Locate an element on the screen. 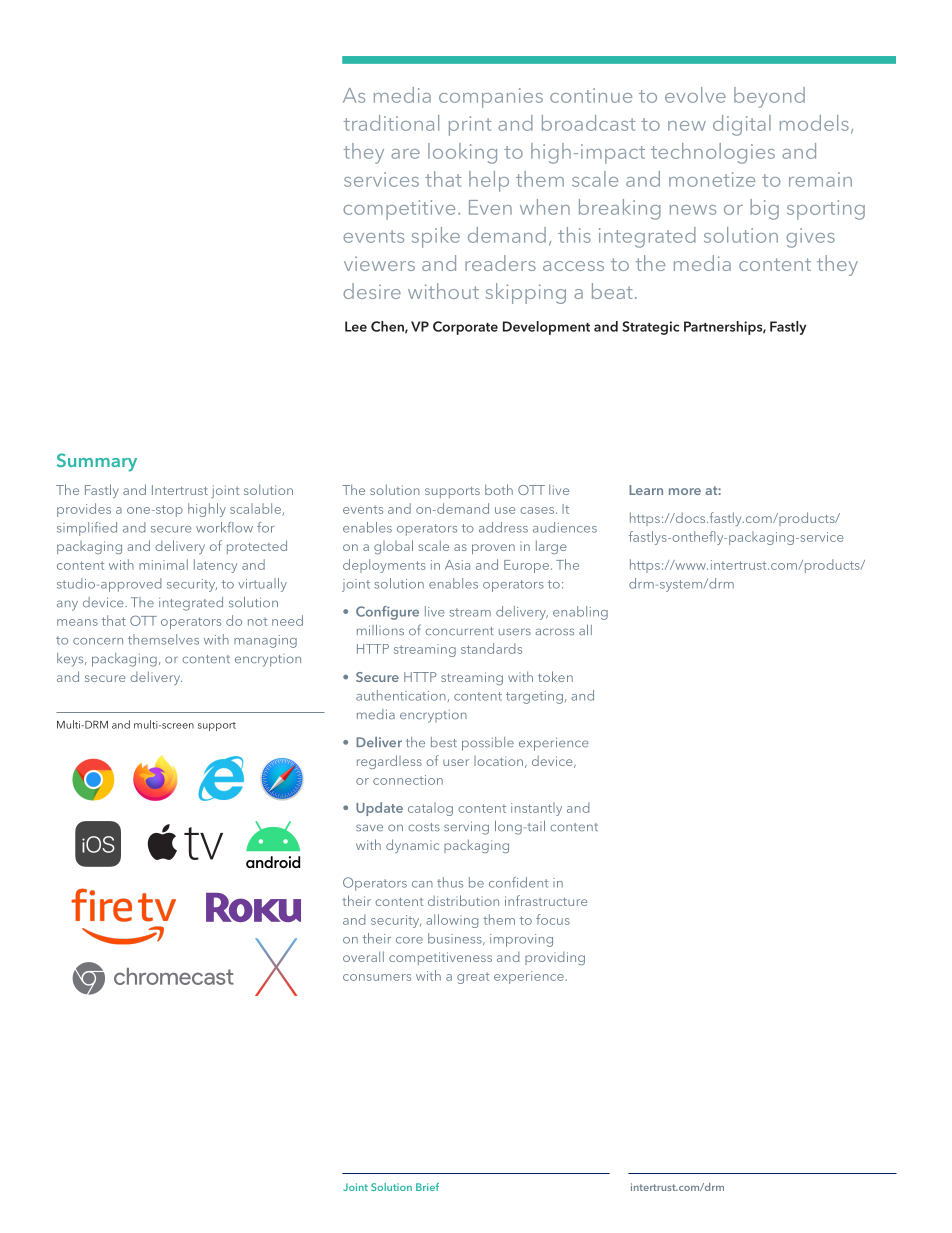  providing is located at coordinates (555, 958).
